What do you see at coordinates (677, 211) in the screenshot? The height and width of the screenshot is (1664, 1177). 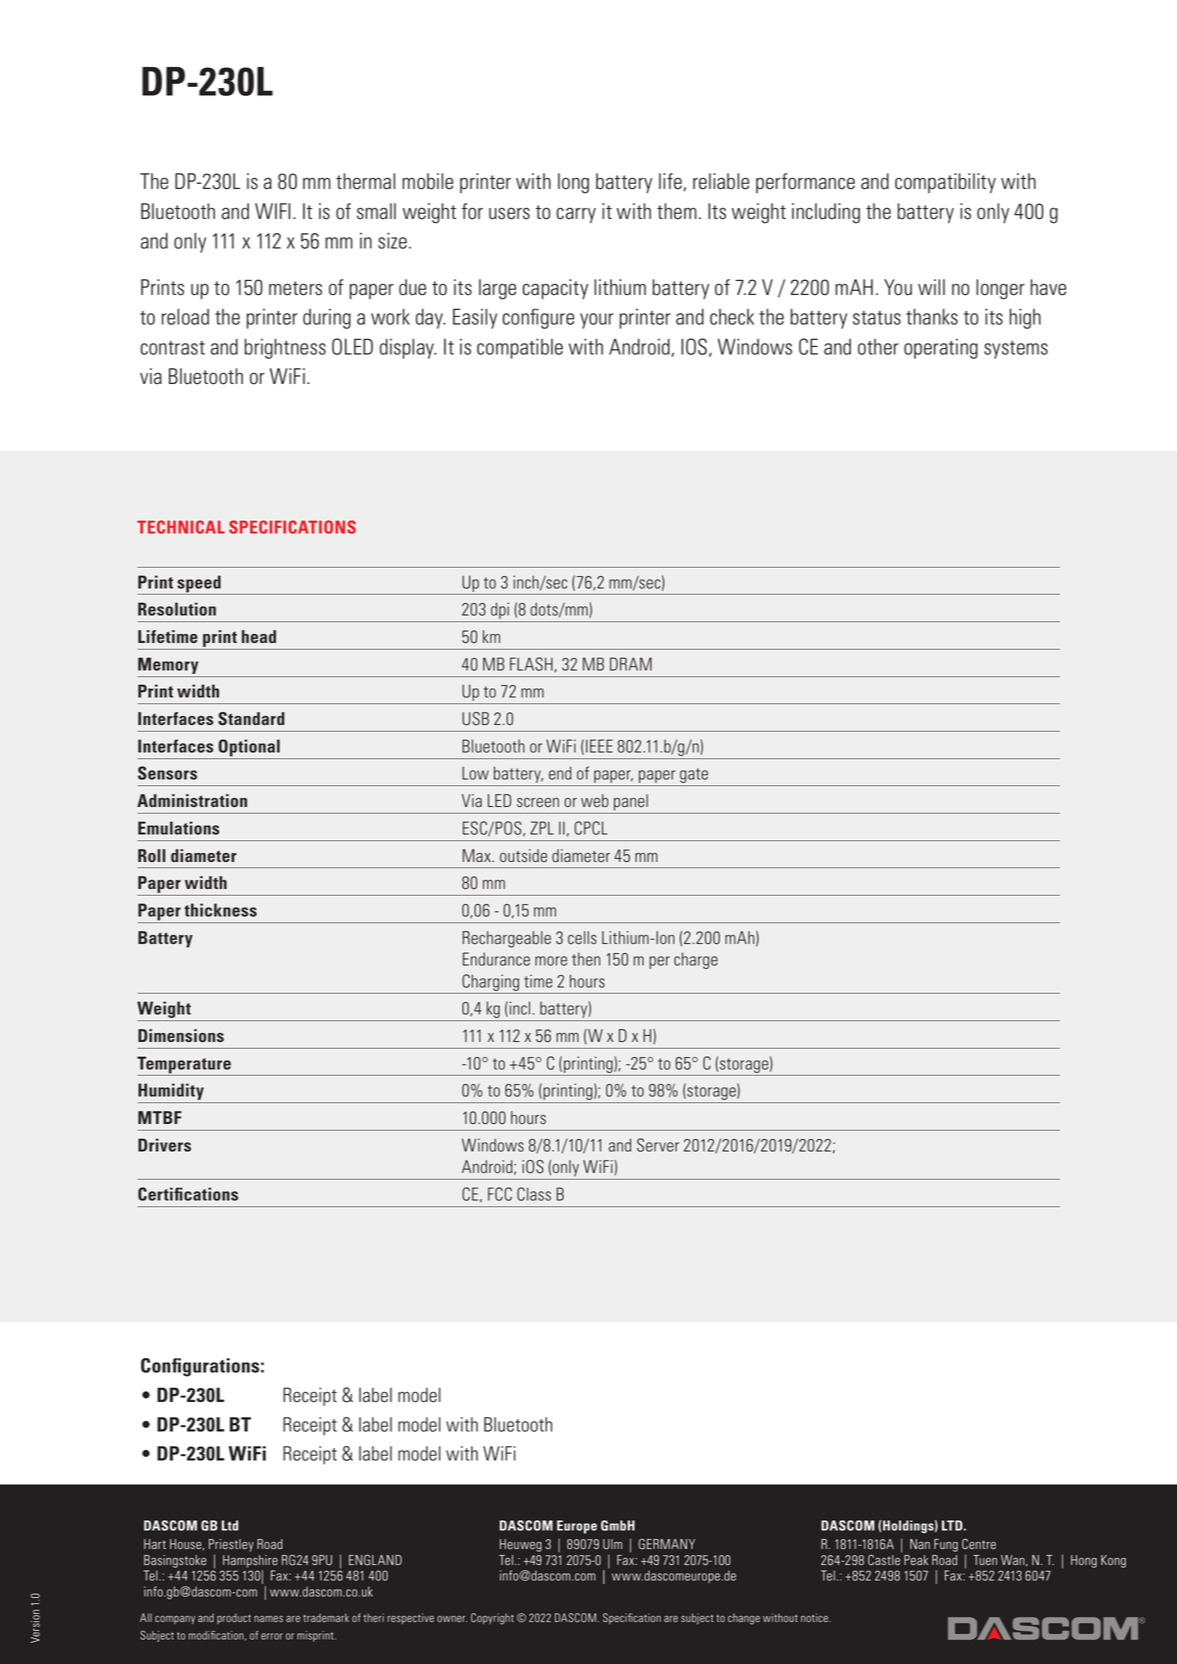 I see `them` at bounding box center [677, 211].
